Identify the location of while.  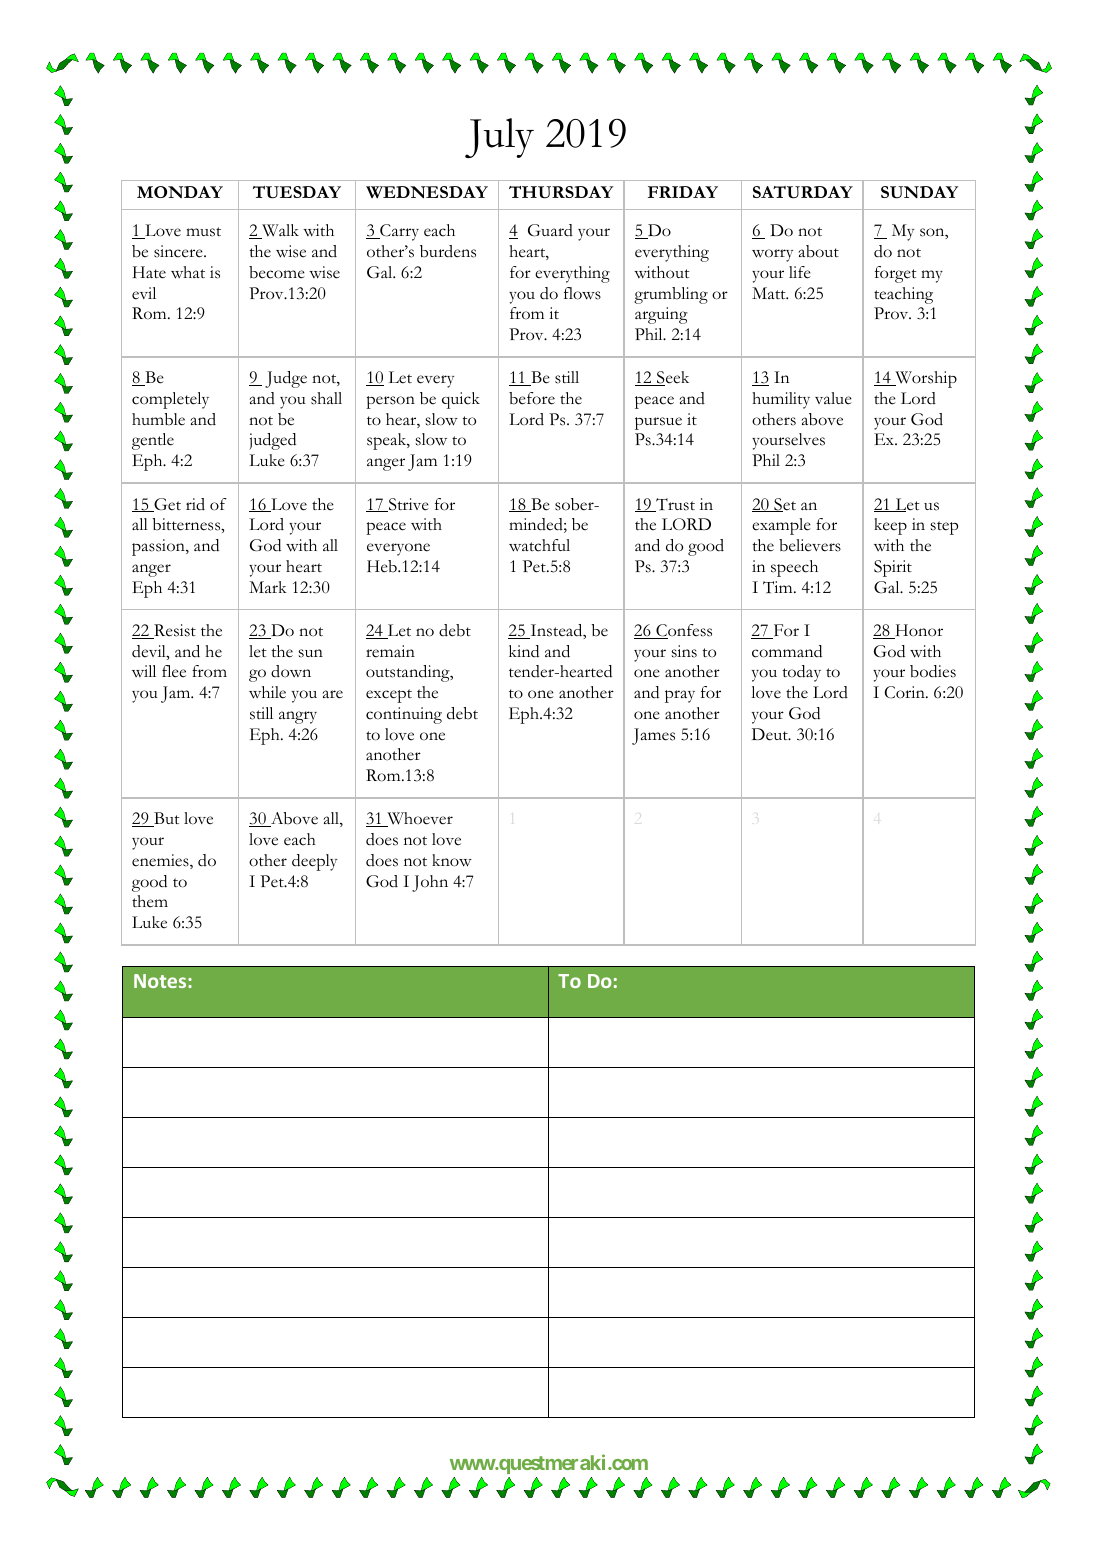
(267, 692).
